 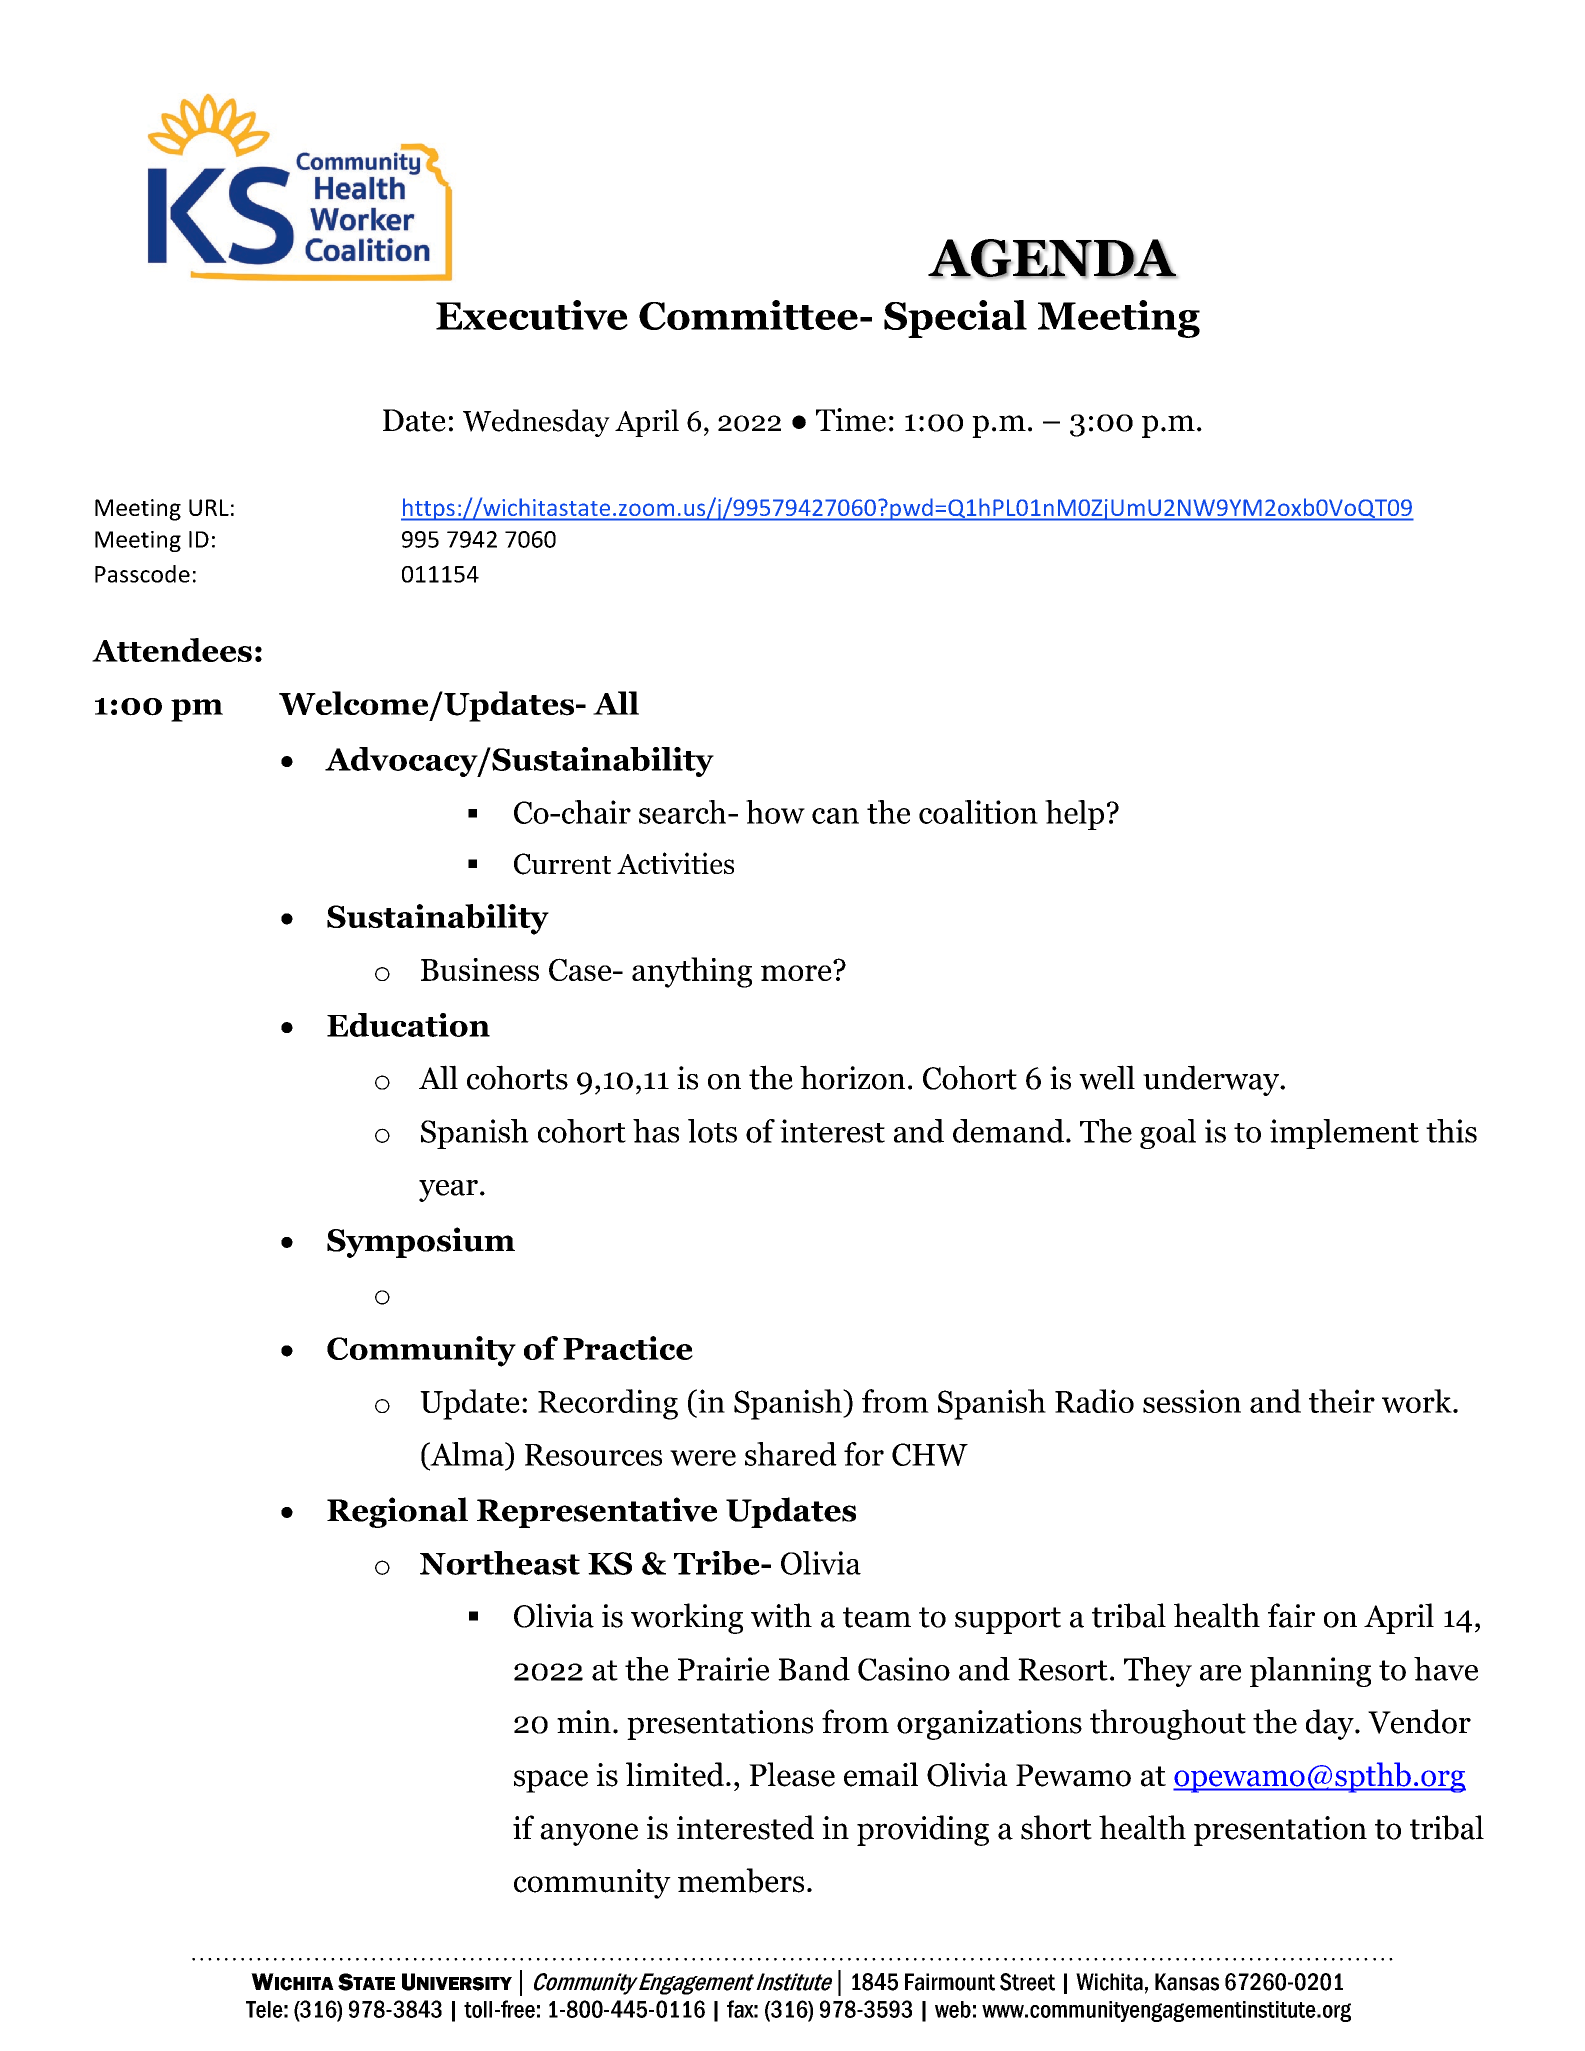 I want to click on Regional, so click(x=397, y=1512).
